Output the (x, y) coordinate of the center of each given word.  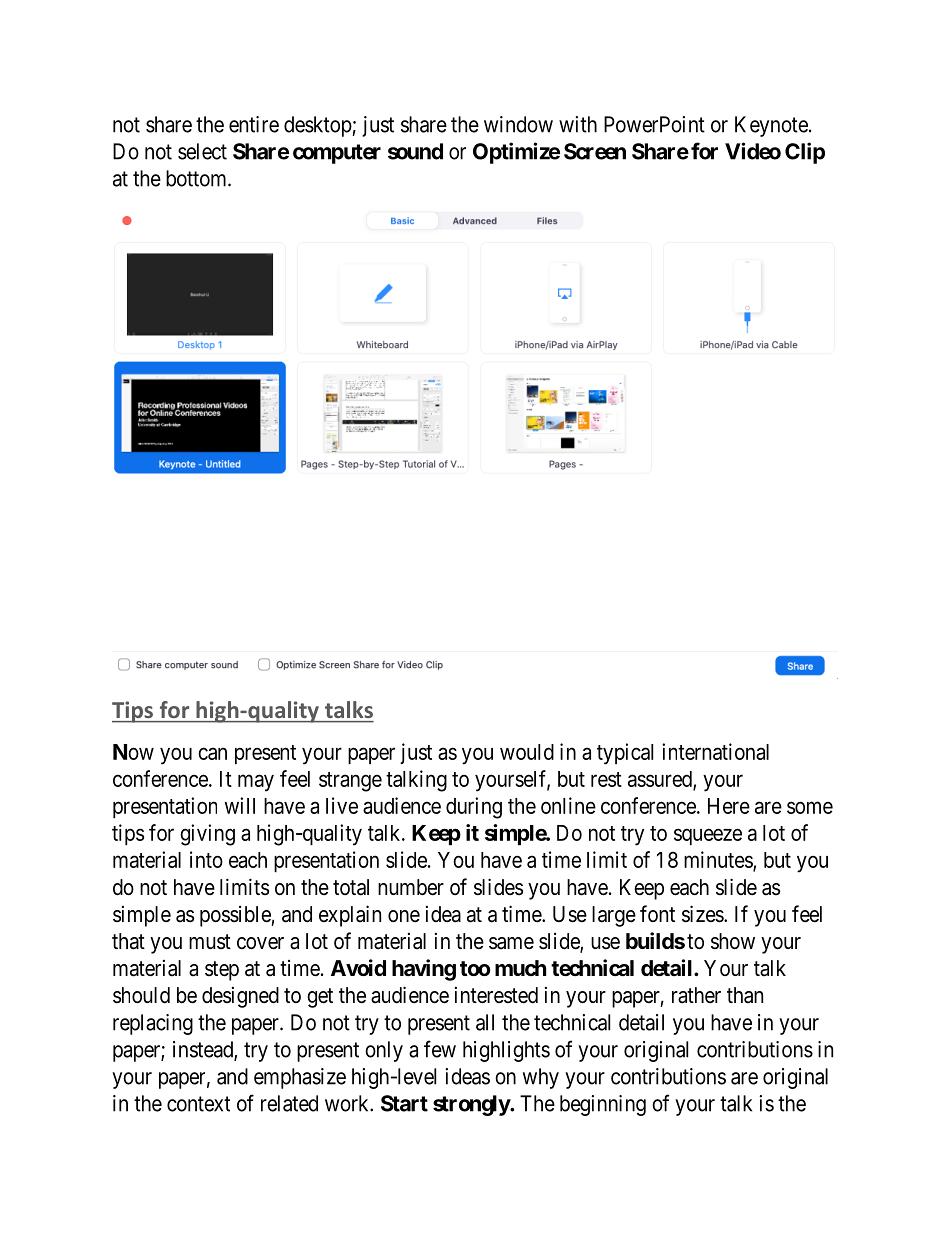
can (212, 753)
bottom (197, 178)
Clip (805, 153)
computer (337, 154)
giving (207, 835)
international (715, 751)
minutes (719, 860)
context (198, 1104)
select (202, 151)
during (474, 808)
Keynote (771, 126)
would (527, 752)
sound (415, 151)
